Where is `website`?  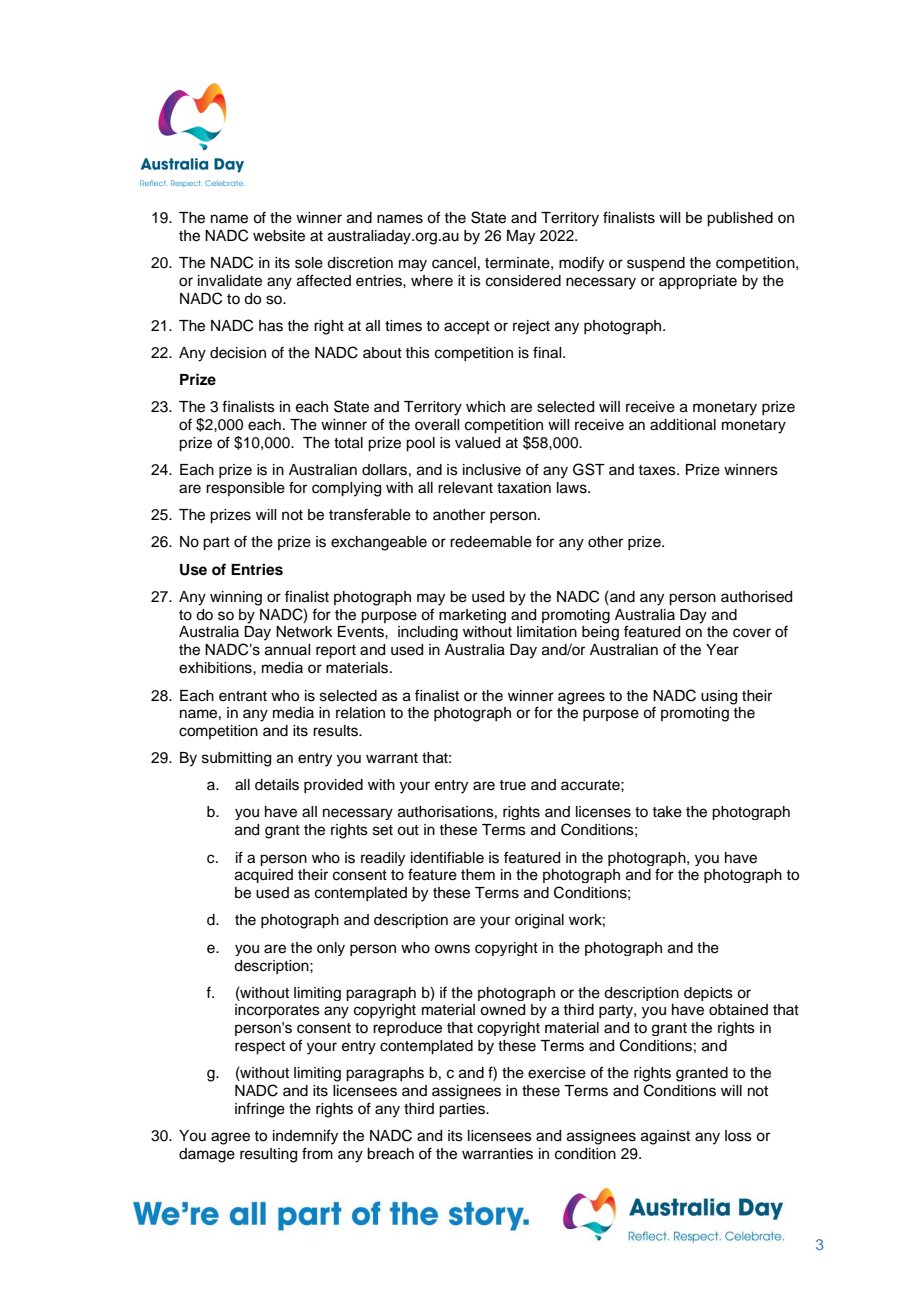
website is located at coordinates (279, 236).
